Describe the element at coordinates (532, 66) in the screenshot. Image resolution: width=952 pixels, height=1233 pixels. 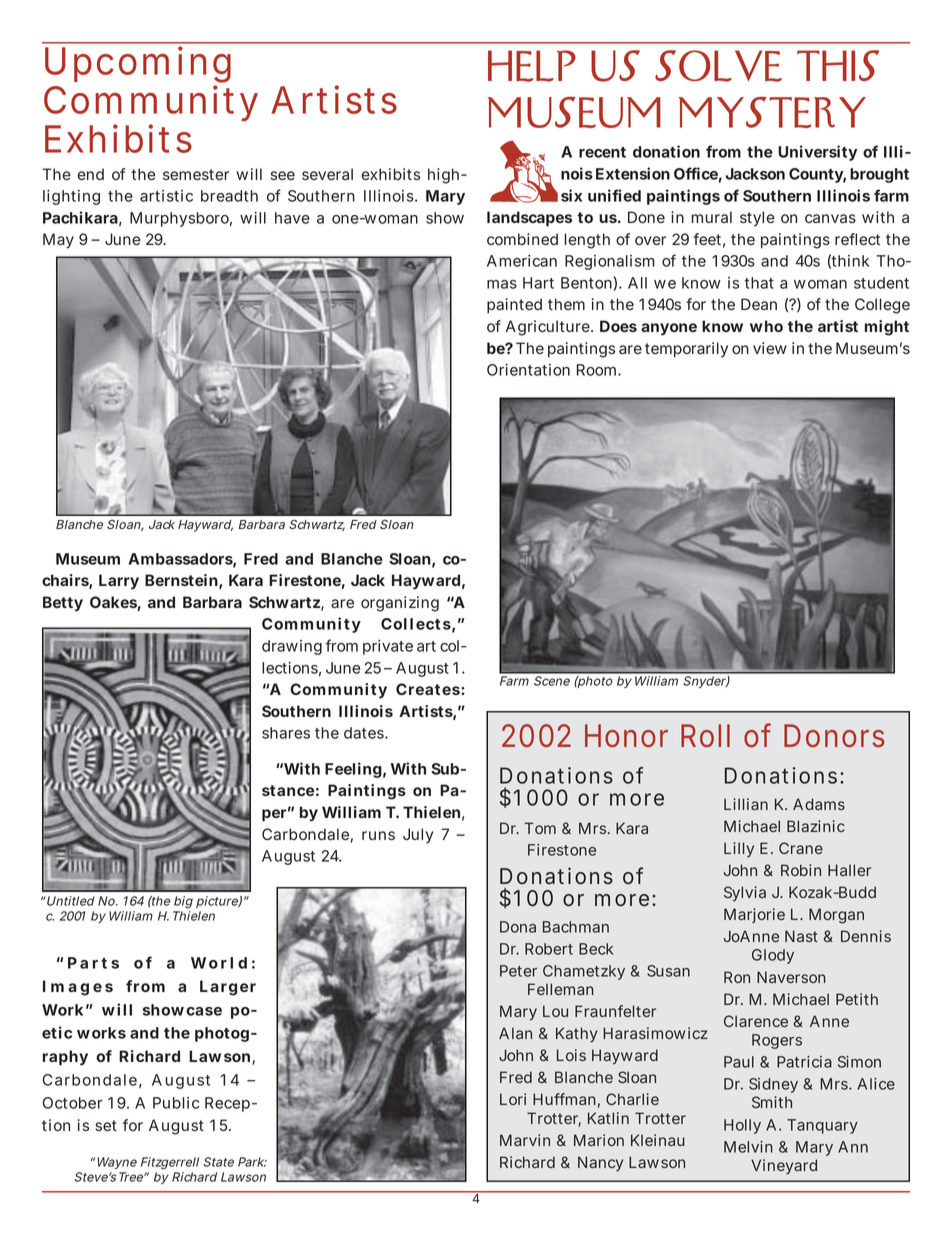
I see `Help` at that location.
